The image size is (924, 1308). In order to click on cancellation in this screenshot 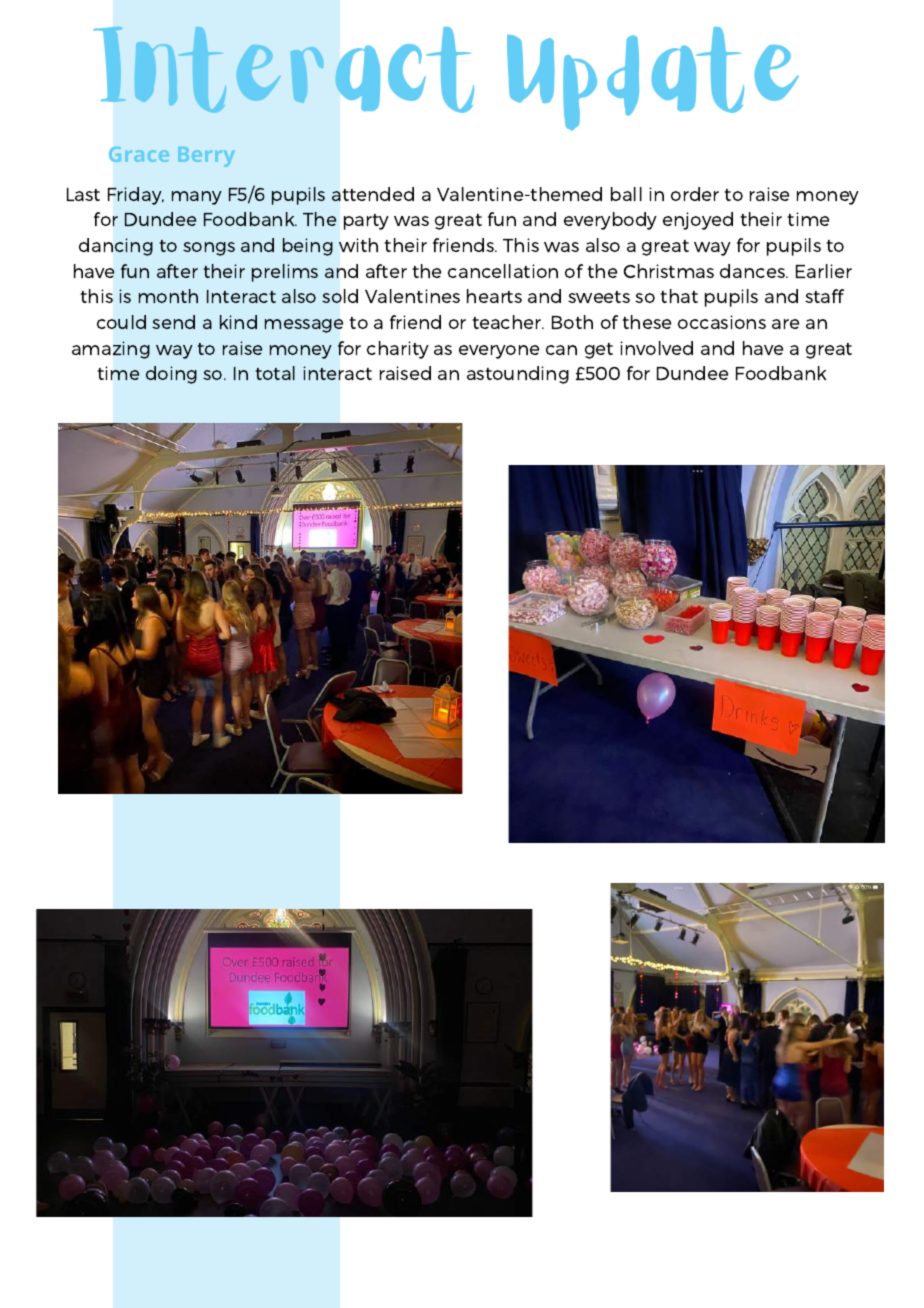, I will do `click(503, 271)`.
